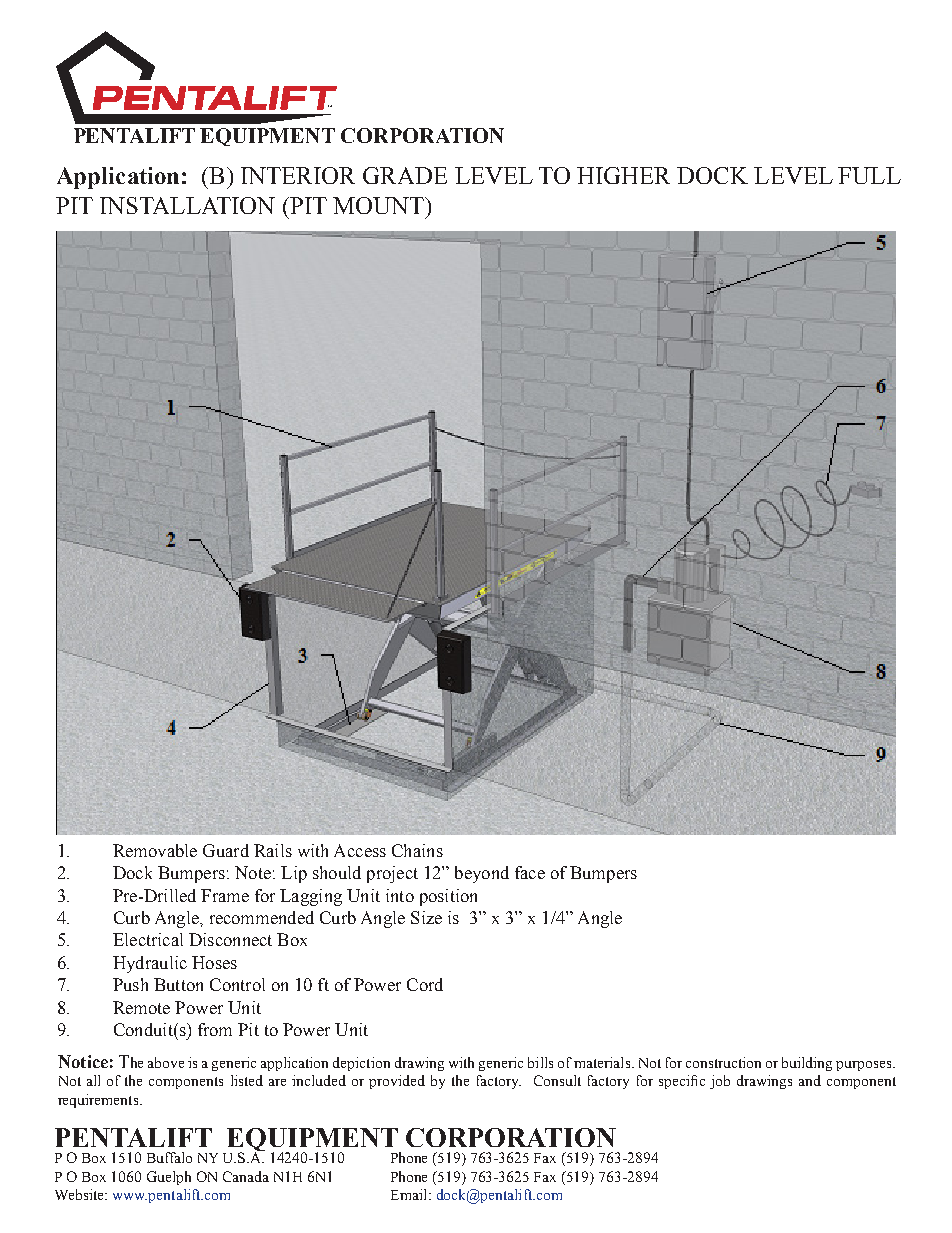 This screenshot has height=1233, width=952. What do you see at coordinates (810, 1080) in the screenshot?
I see `and` at bounding box center [810, 1080].
